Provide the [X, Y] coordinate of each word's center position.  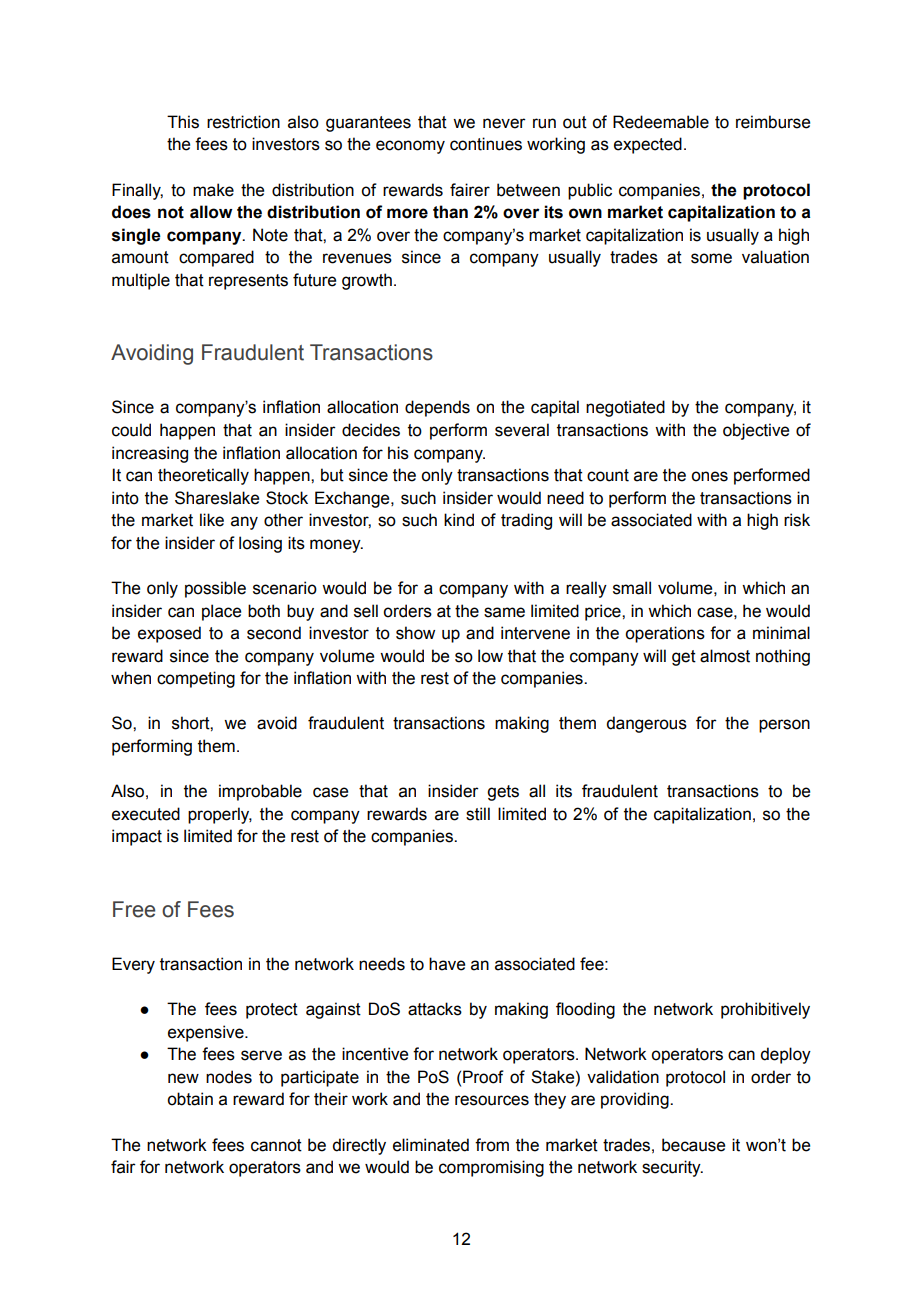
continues [486, 144]
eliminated [431, 1145]
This [183, 122]
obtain [190, 1099]
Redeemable [661, 122]
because [693, 1145]
